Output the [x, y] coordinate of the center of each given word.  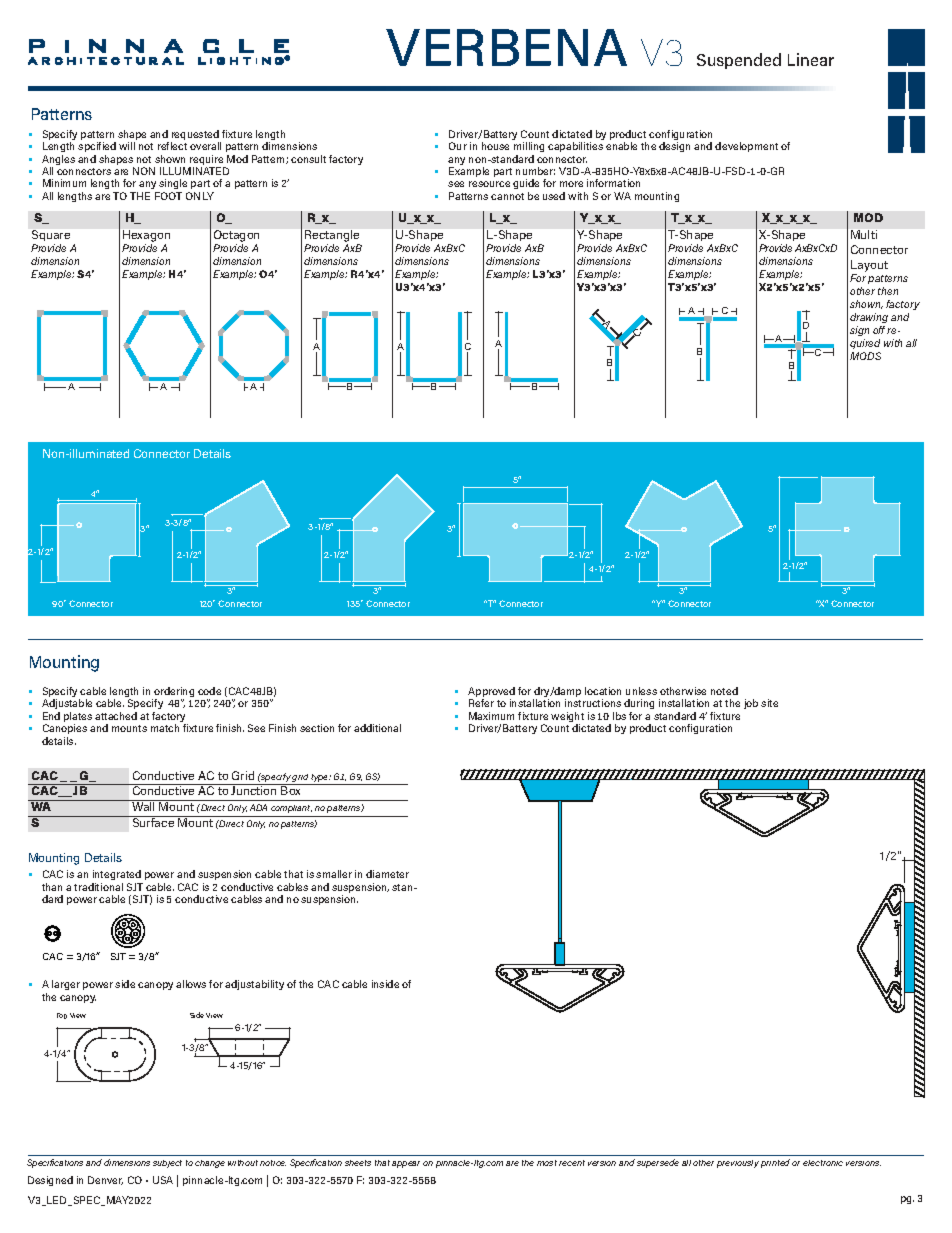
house [495, 146]
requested [196, 136]
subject [167, 1164]
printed [775, 1163]
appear [406, 1164]
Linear [811, 59]
